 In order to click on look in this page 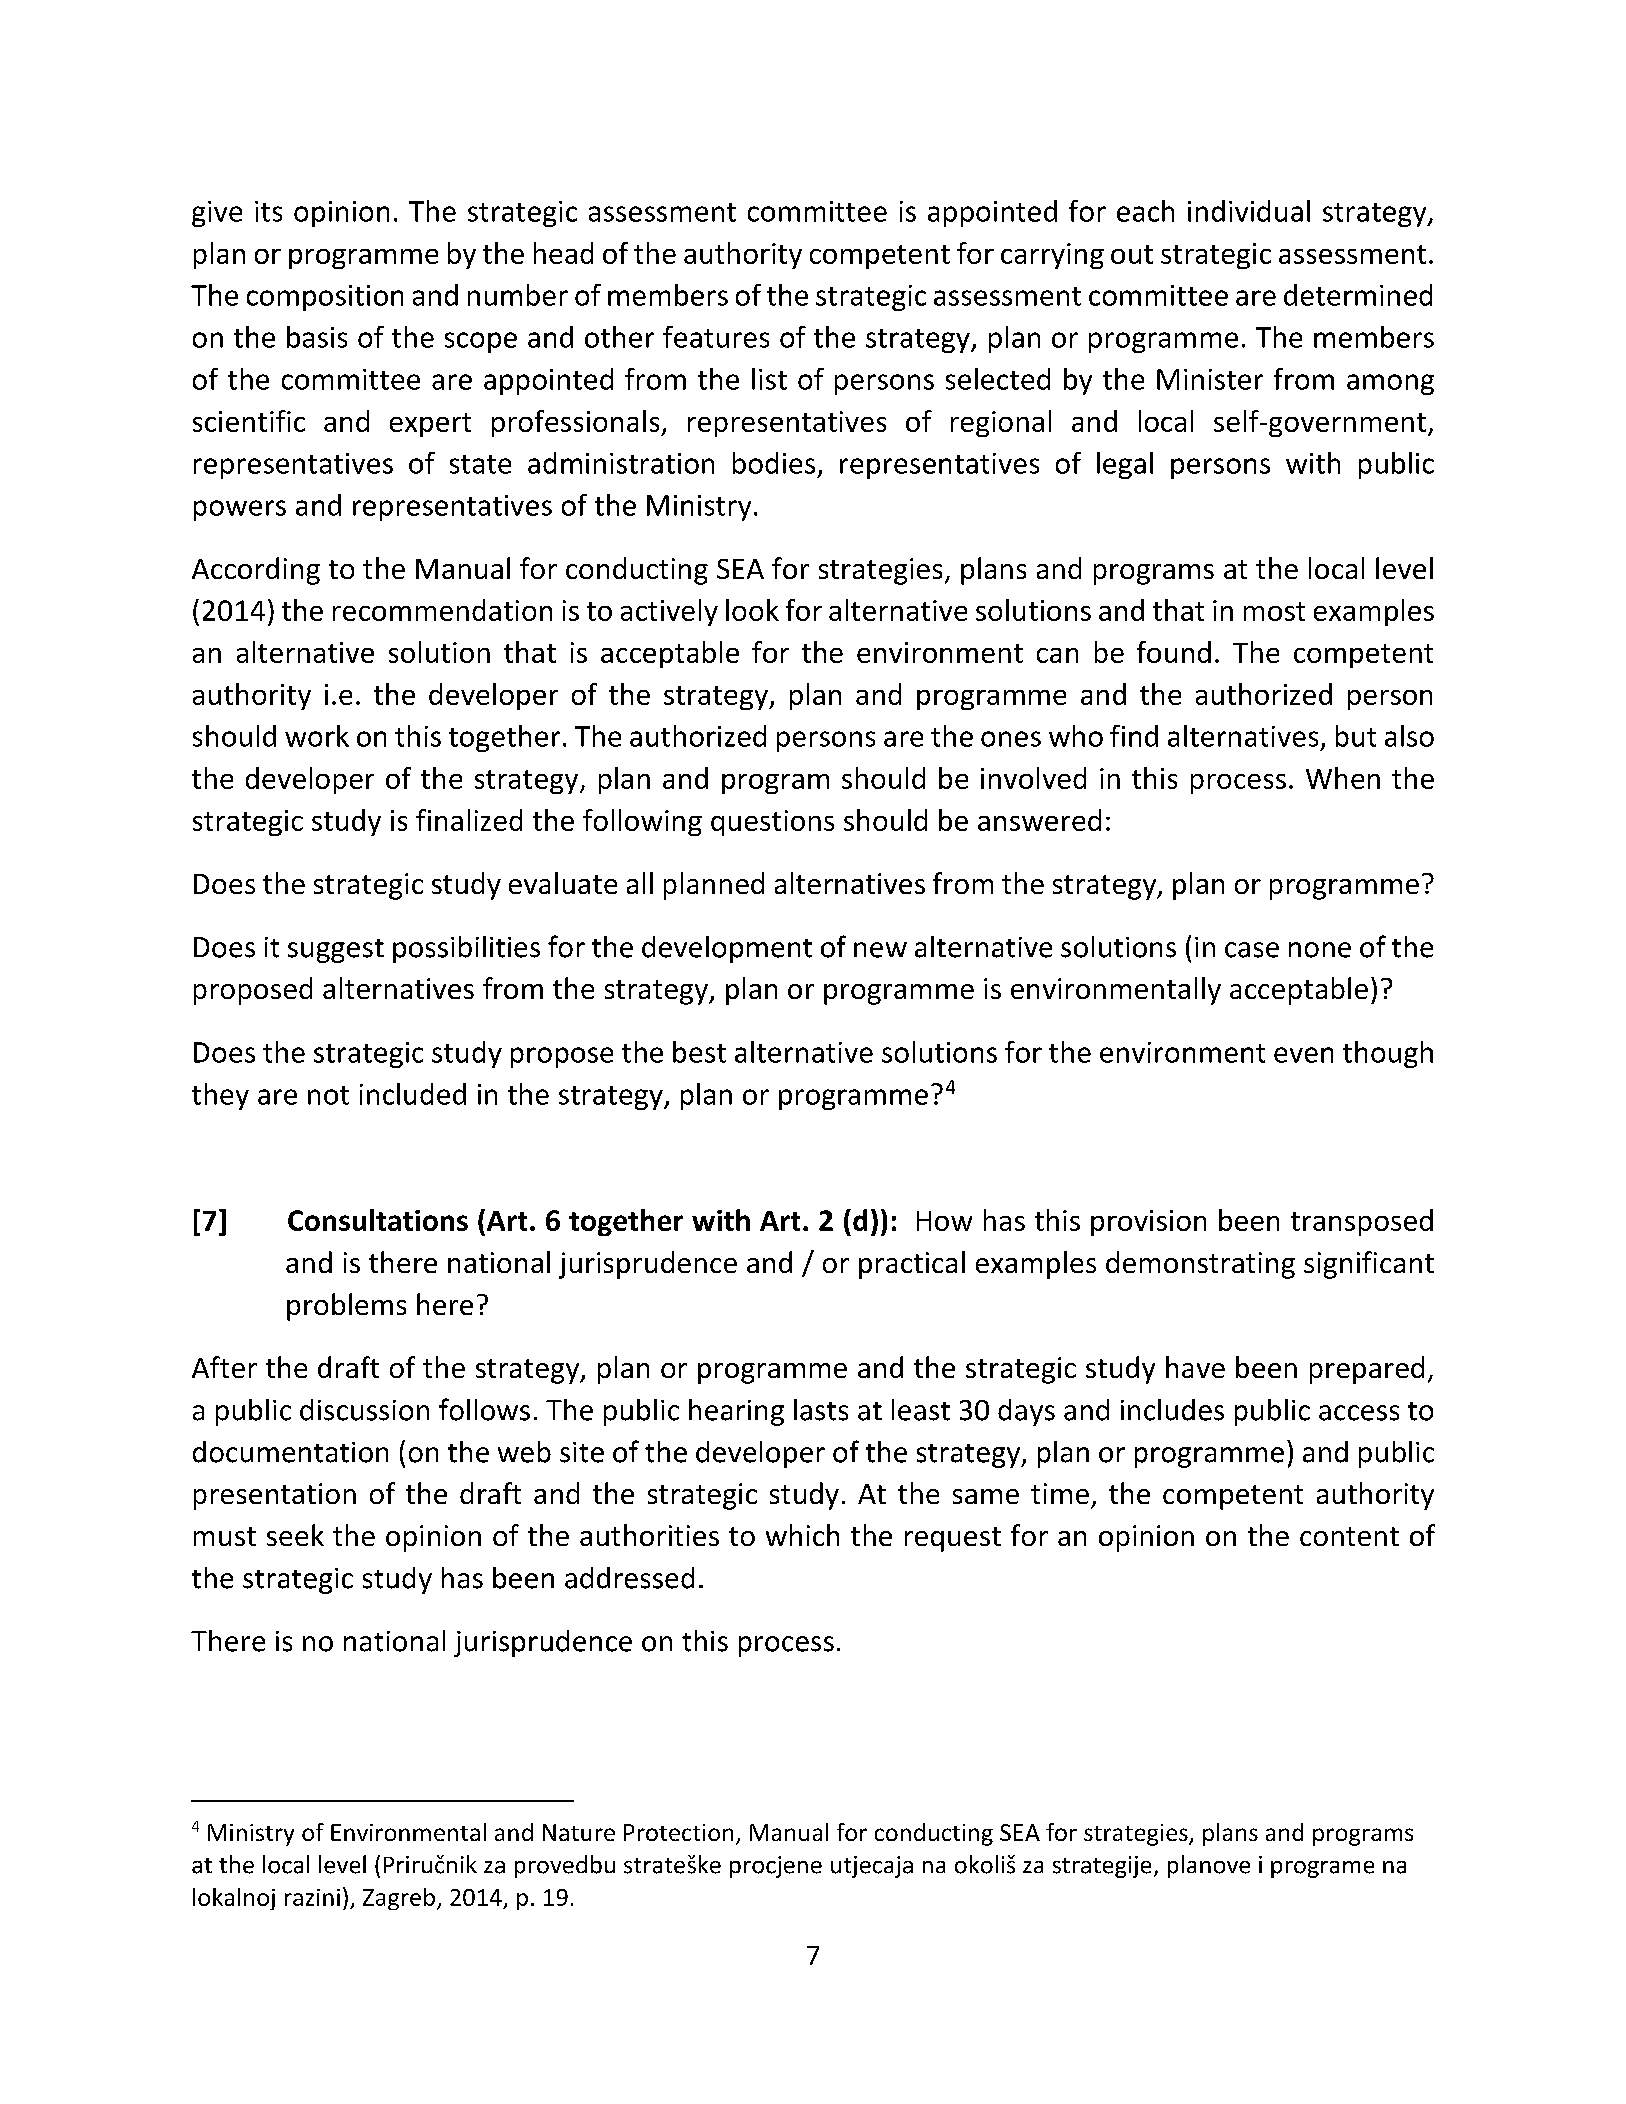, I will do `click(752, 610)`.
